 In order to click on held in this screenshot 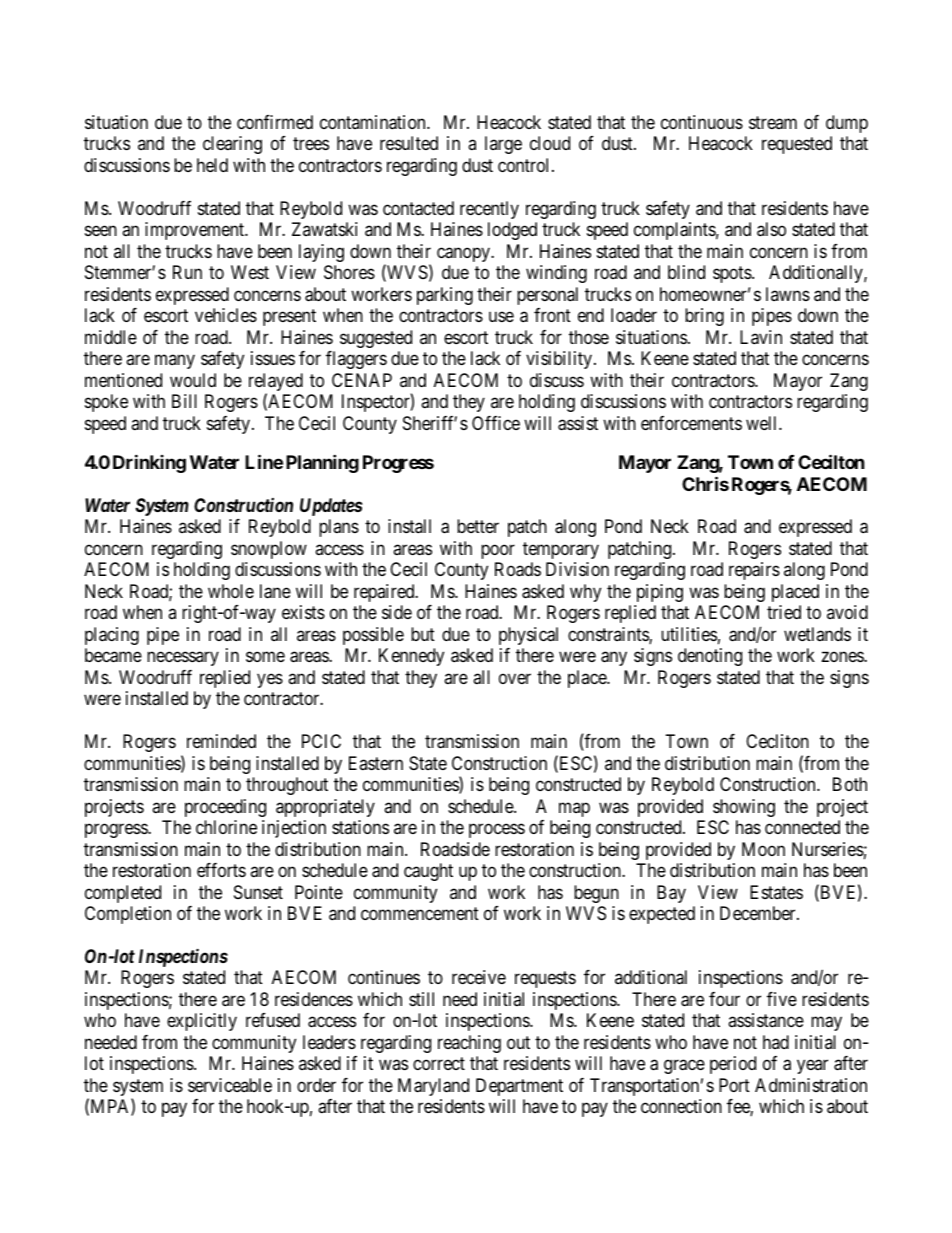, I will do `click(212, 165)`.
